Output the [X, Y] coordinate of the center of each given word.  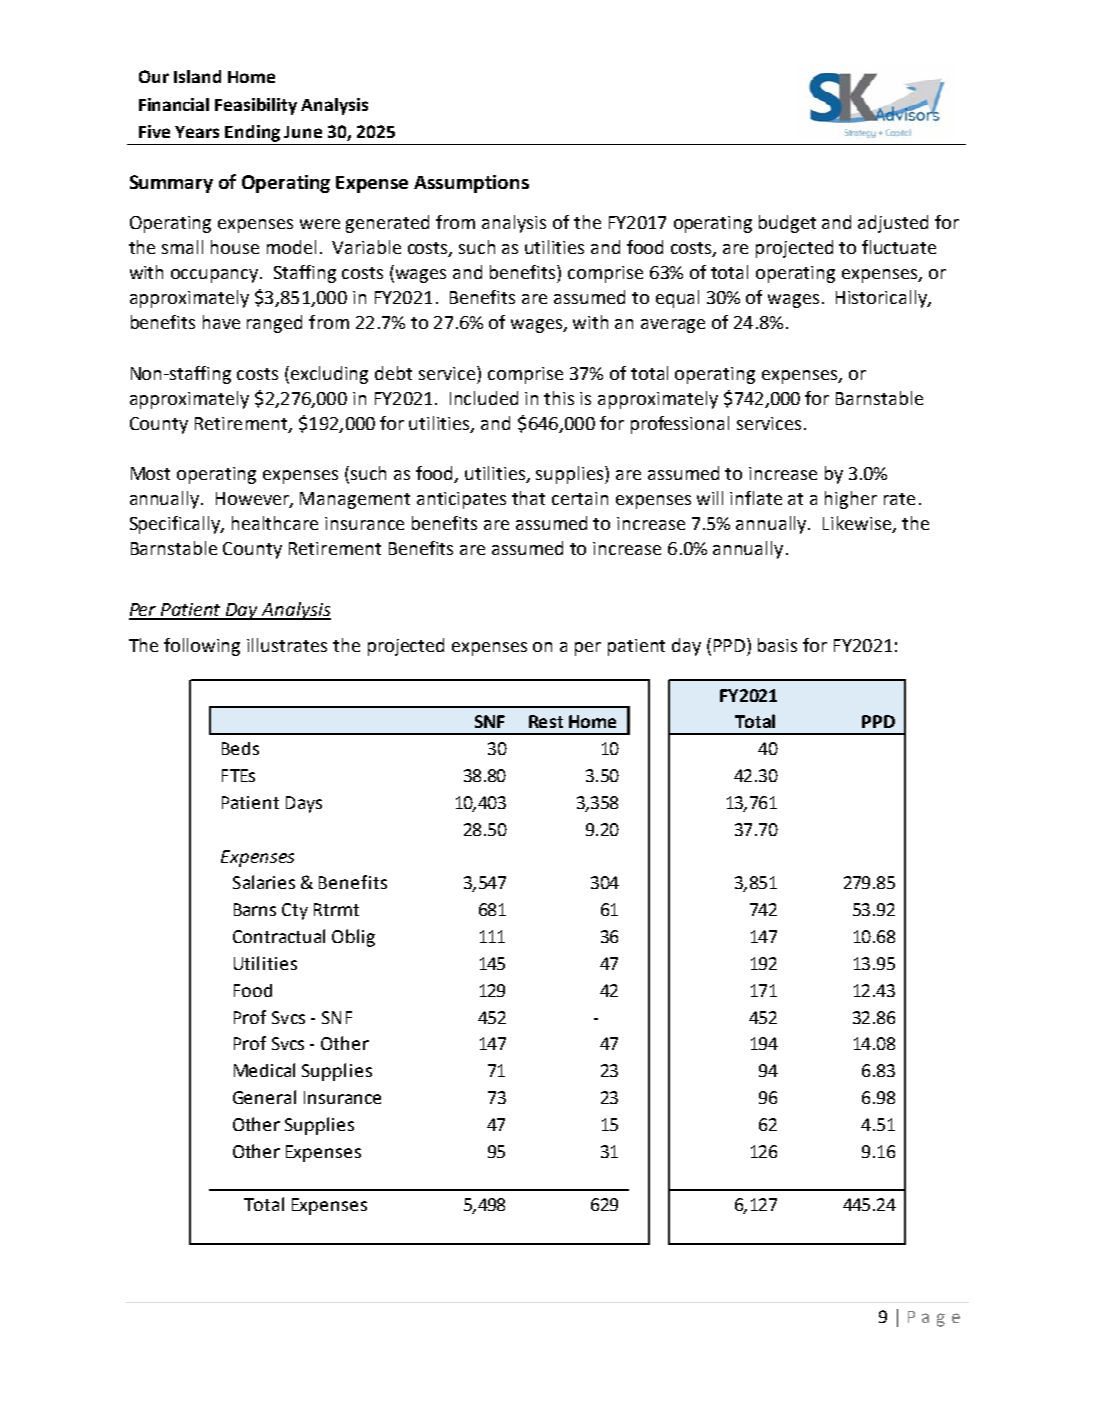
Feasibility [256, 106]
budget [787, 224]
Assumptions [471, 184]
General [264, 1097]
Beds [240, 748]
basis [777, 645]
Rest [546, 721]
